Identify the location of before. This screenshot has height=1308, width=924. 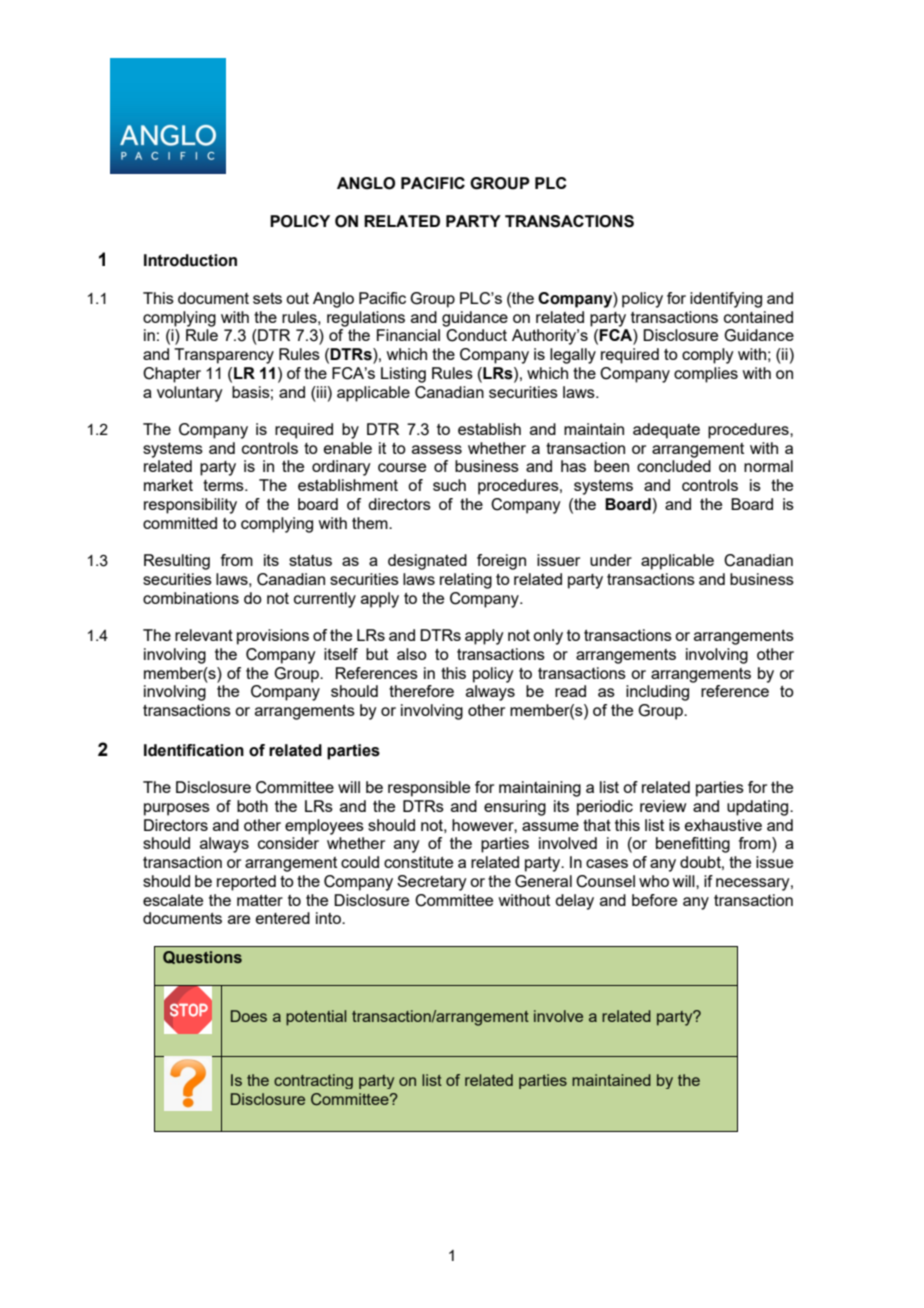
(654, 900).
